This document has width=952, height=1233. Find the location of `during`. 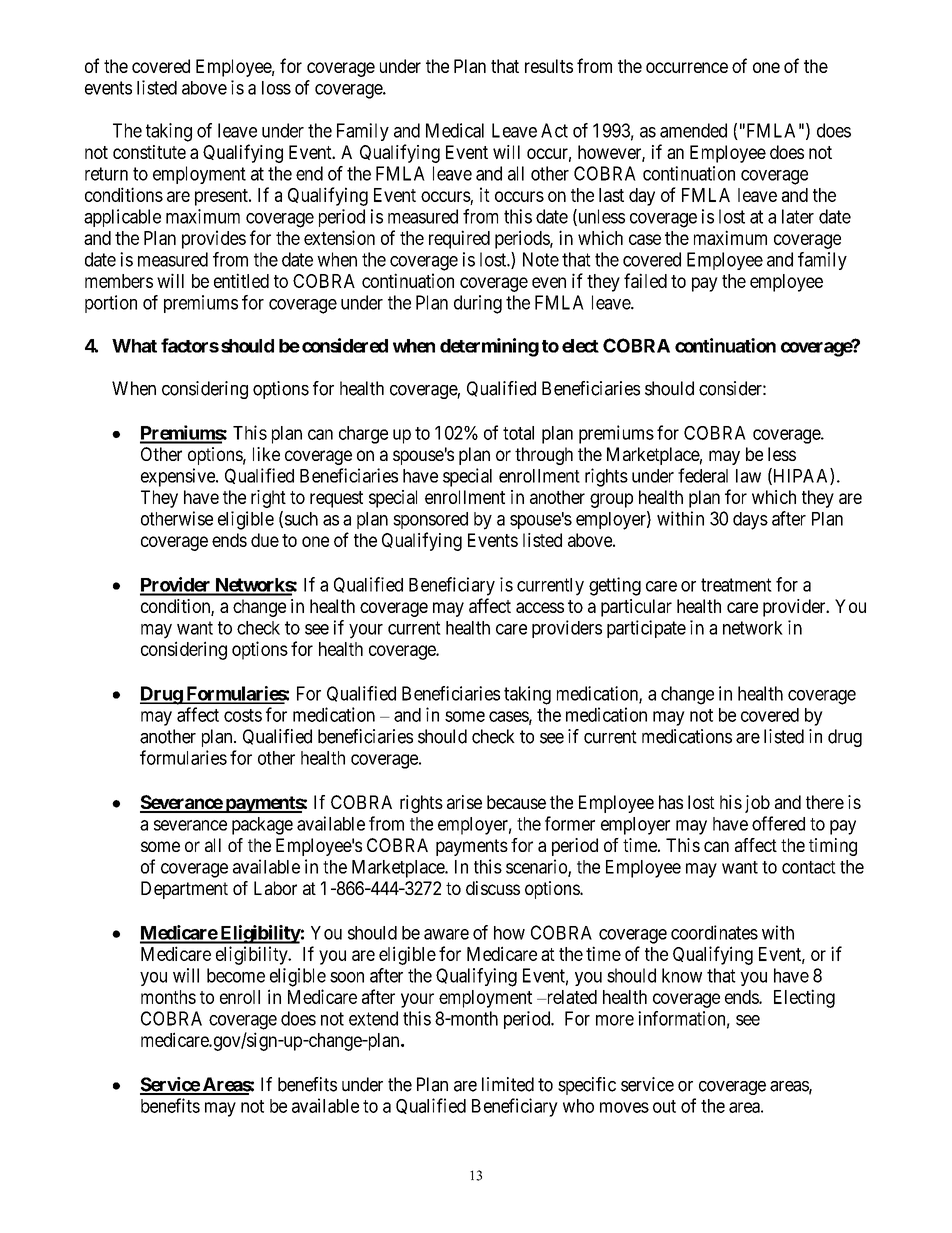

during is located at coordinates (478, 304).
